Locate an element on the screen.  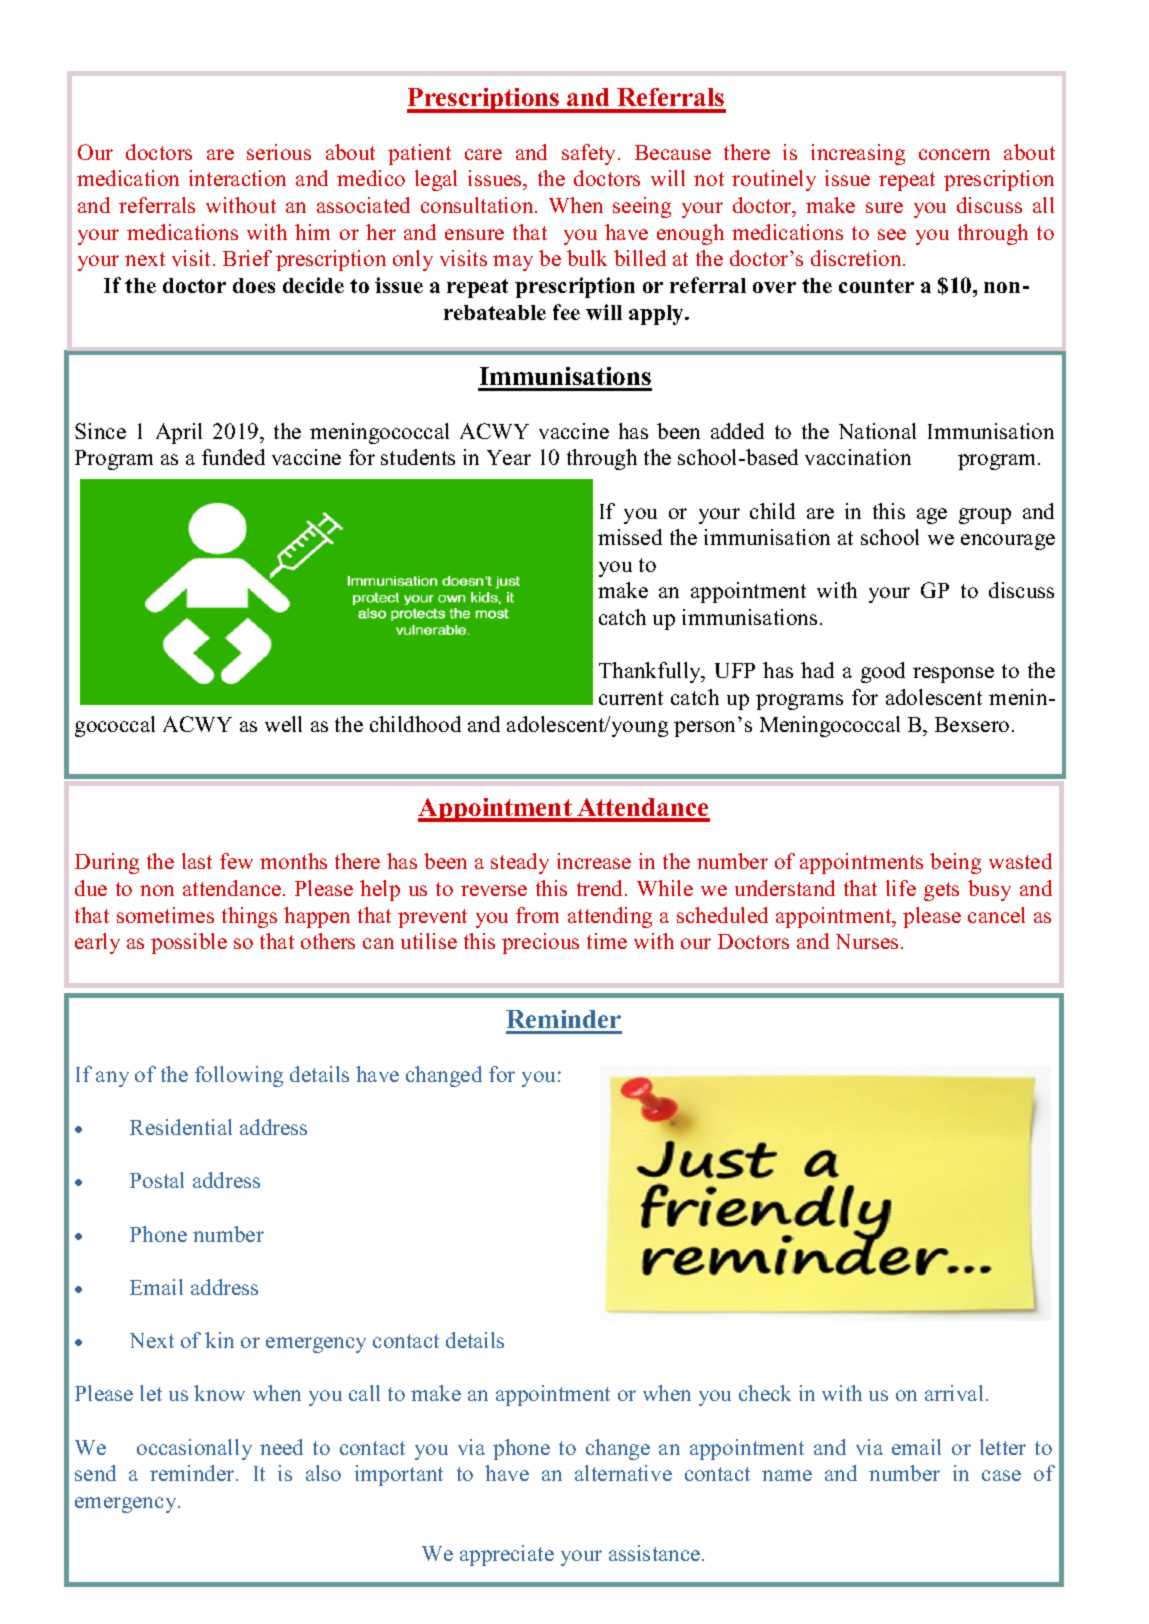
good is located at coordinates (883, 672).
